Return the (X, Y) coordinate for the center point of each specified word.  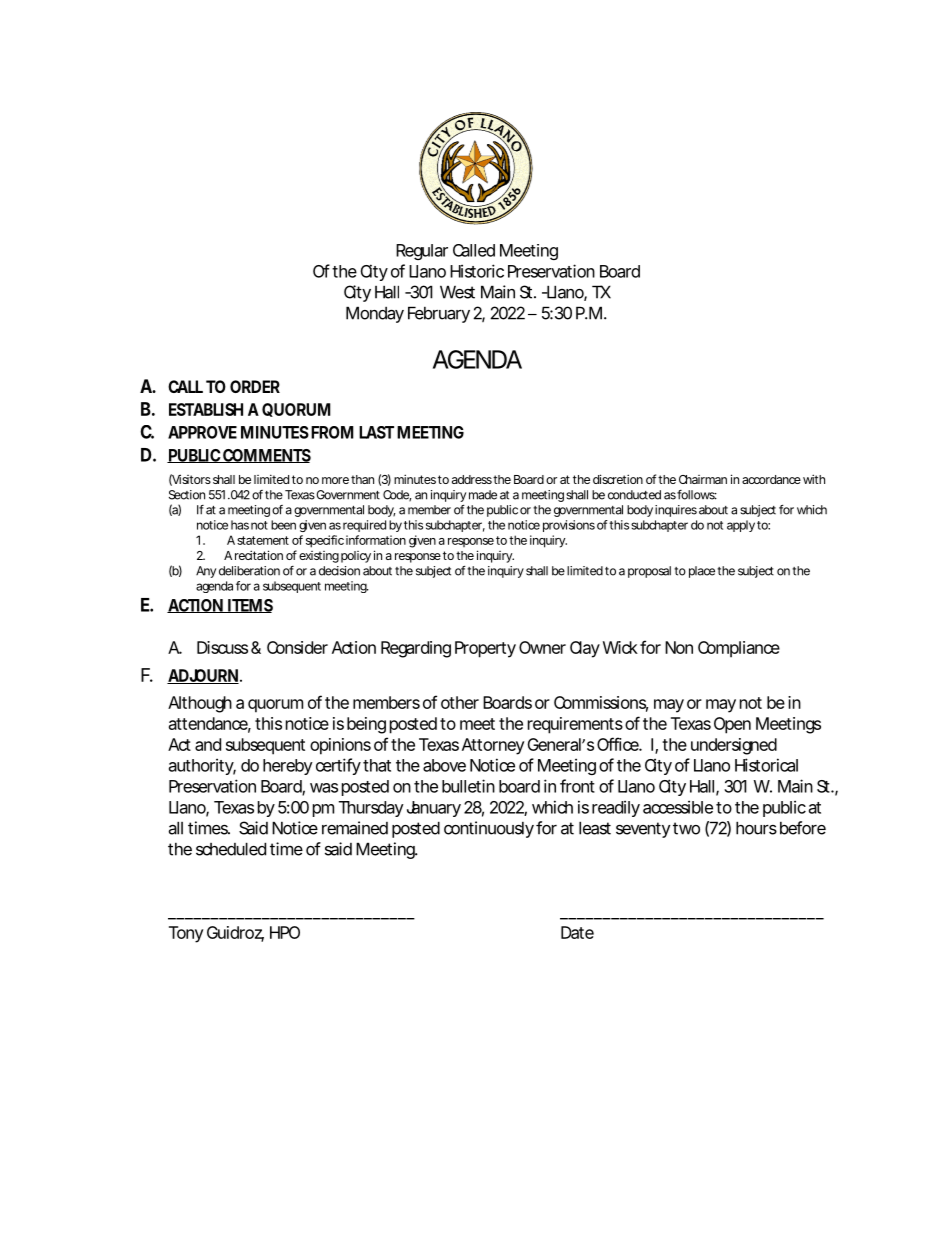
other (460, 702)
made (483, 495)
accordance (771, 479)
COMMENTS (266, 456)
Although (200, 704)
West (457, 292)
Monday (375, 314)
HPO (285, 932)
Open (732, 725)
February (439, 314)
